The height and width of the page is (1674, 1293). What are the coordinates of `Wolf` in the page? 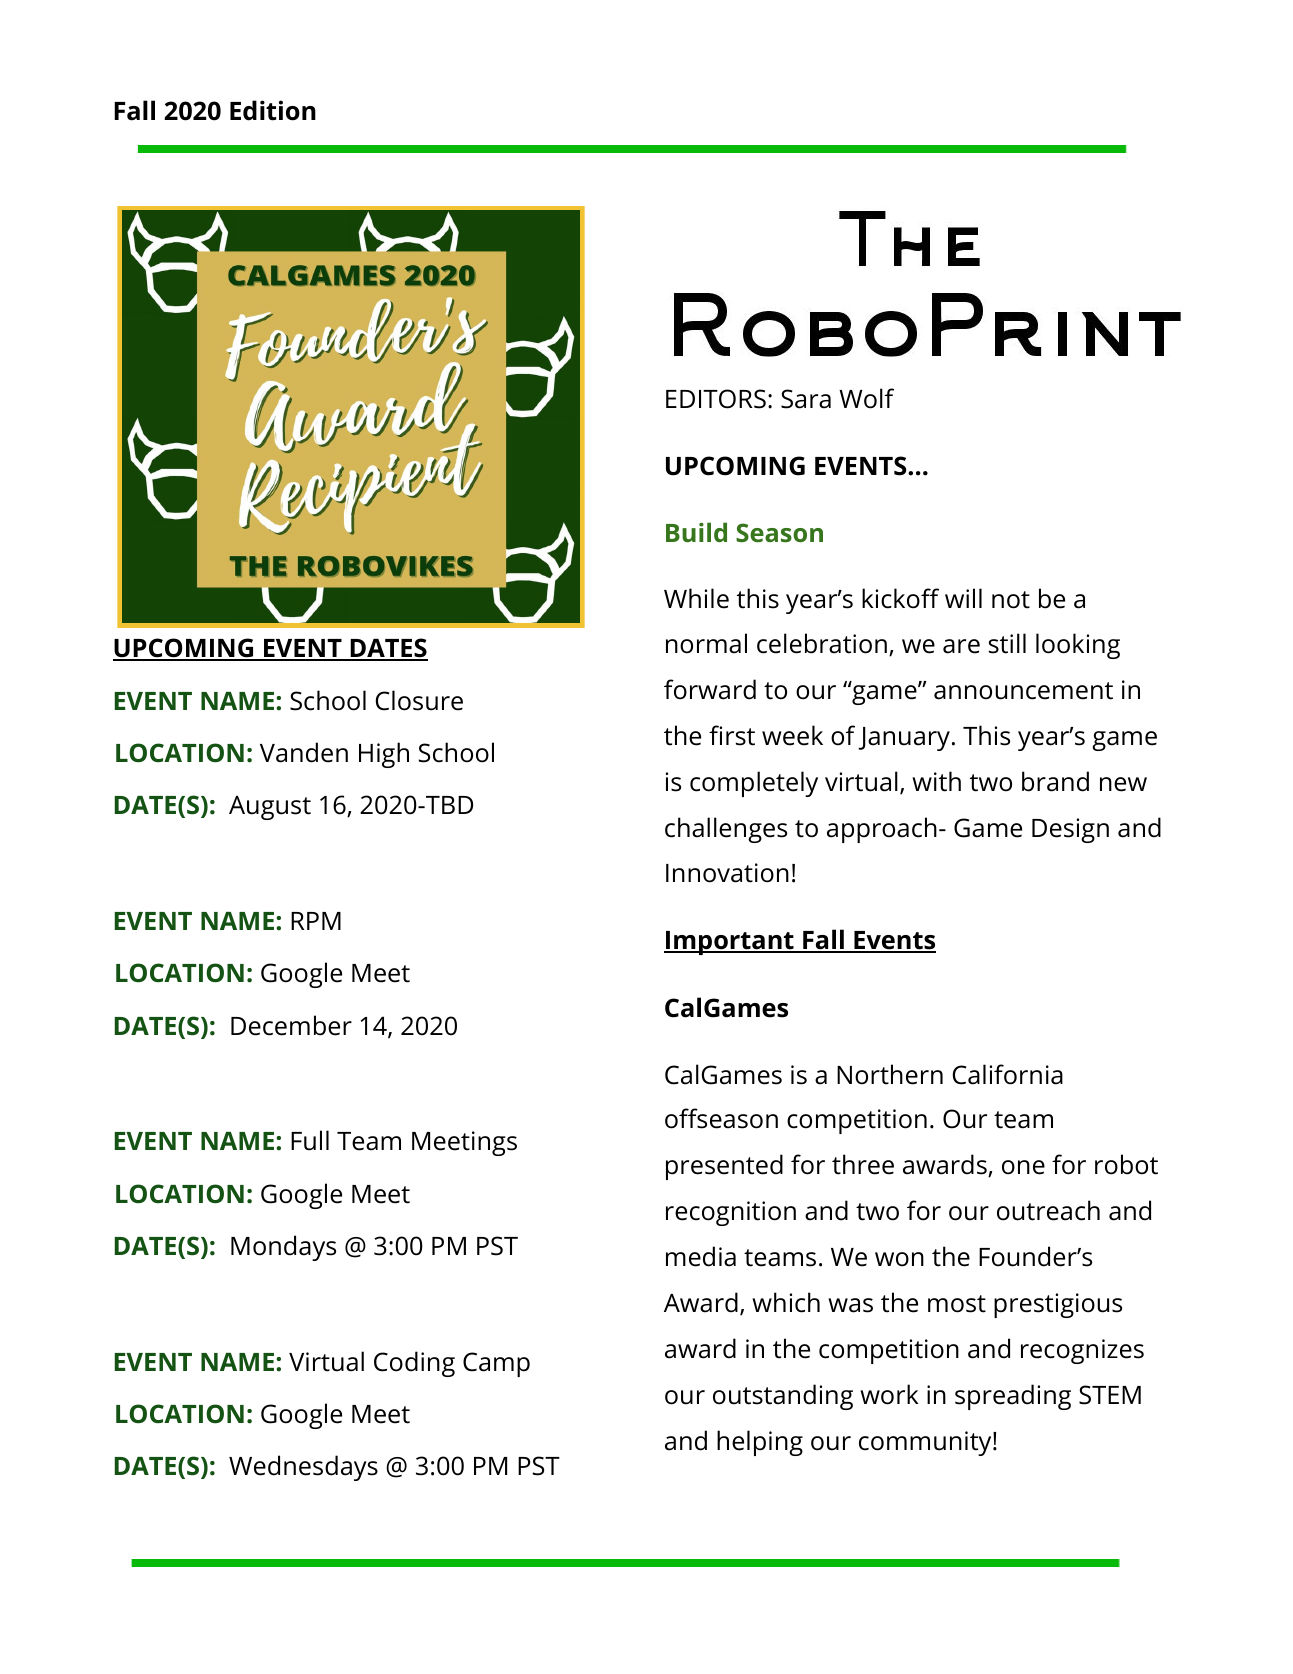 It's located at (866, 398).
